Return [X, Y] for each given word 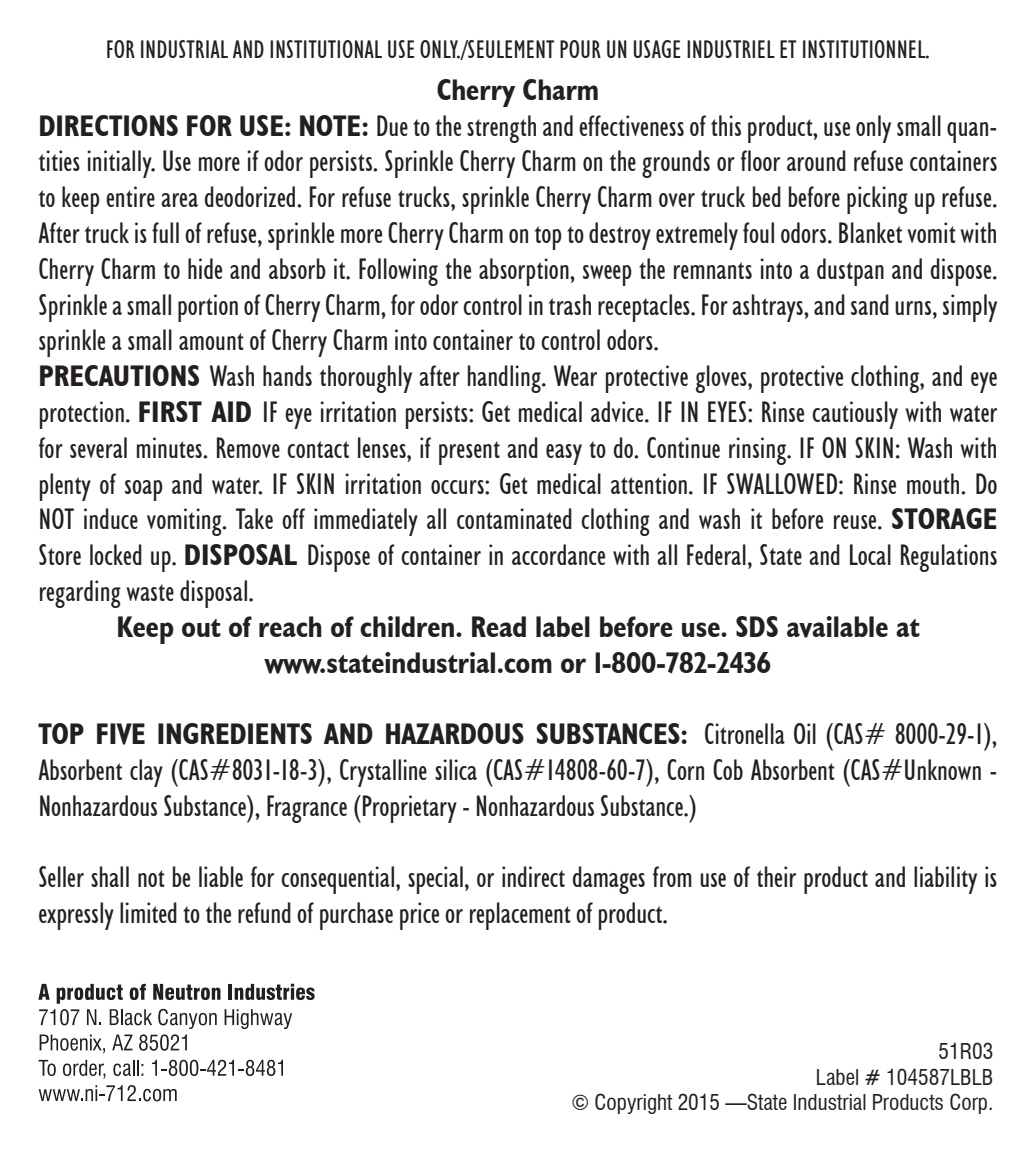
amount [211, 341]
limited [148, 912]
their [776, 876]
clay [146, 773]
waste [150, 592]
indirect [533, 876]
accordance [558, 554]
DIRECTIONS [109, 125]
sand [870, 304]
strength [501, 129]
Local [870, 554]
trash [570, 304]
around [816, 160]
